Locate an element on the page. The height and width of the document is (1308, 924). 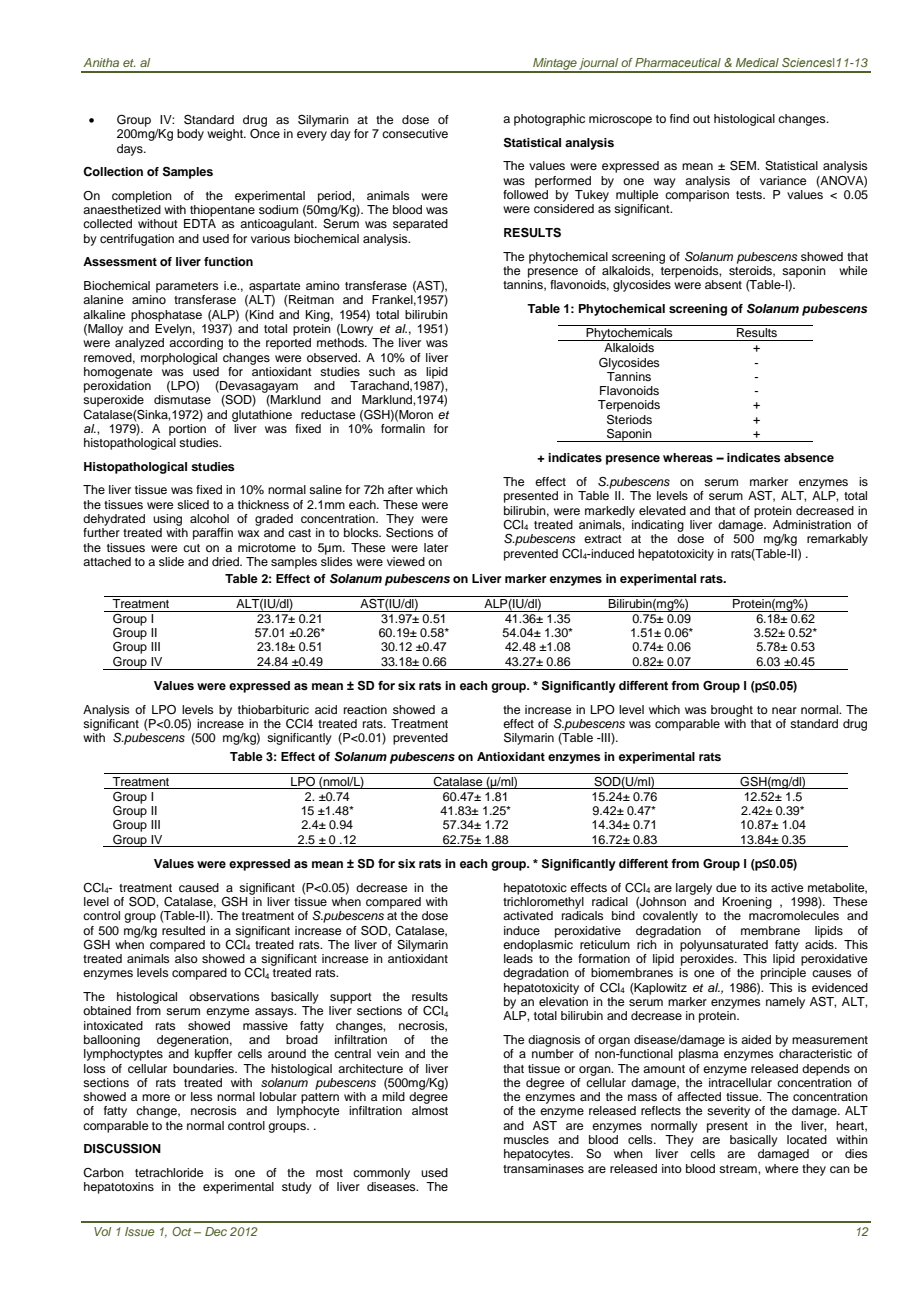
tetrachloride is located at coordinates (169, 1172).
